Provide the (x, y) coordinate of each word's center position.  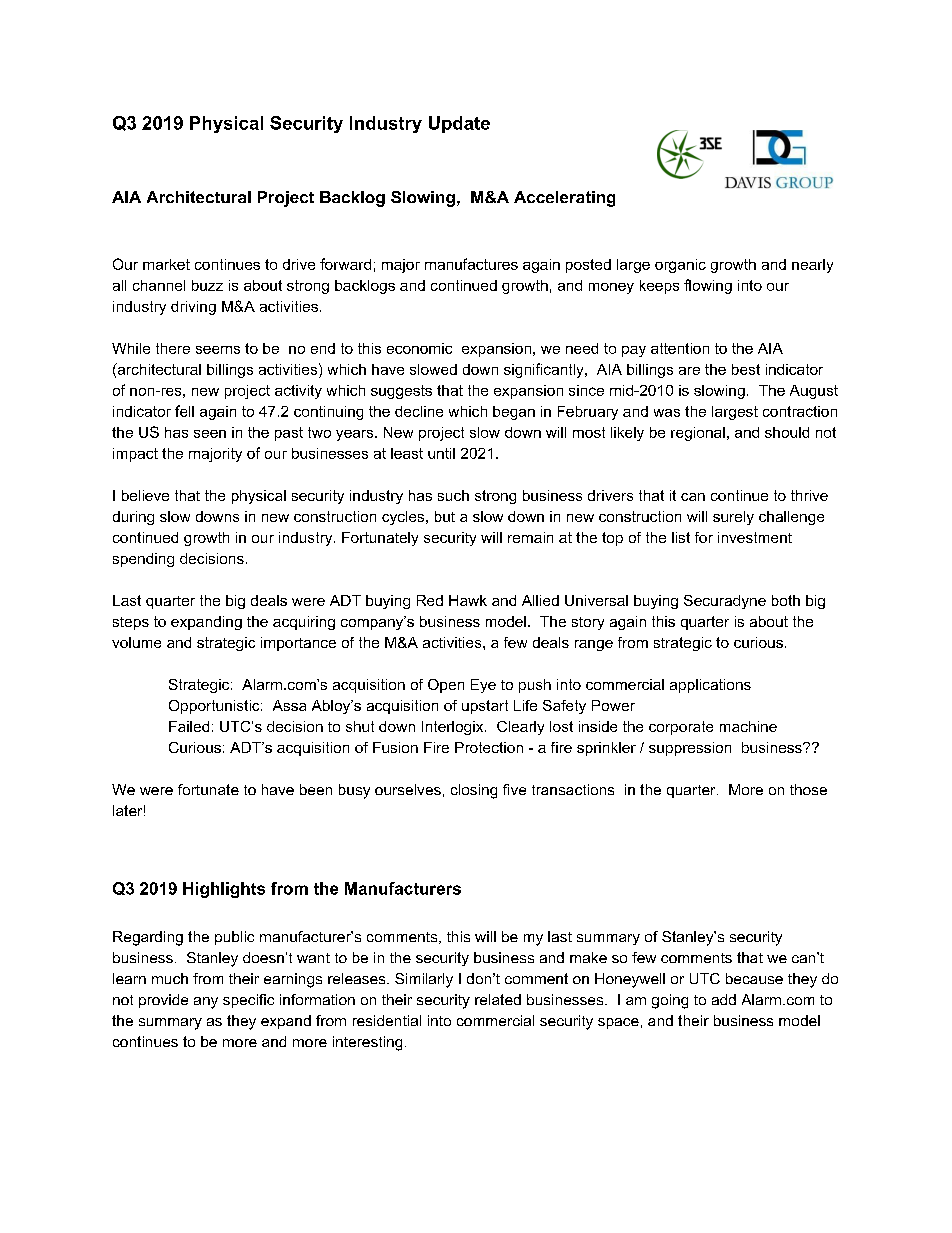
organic (680, 266)
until (441, 453)
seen (210, 434)
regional (698, 434)
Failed (189, 726)
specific (248, 1001)
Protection (489, 747)
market (166, 264)
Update (459, 124)
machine (748, 726)
